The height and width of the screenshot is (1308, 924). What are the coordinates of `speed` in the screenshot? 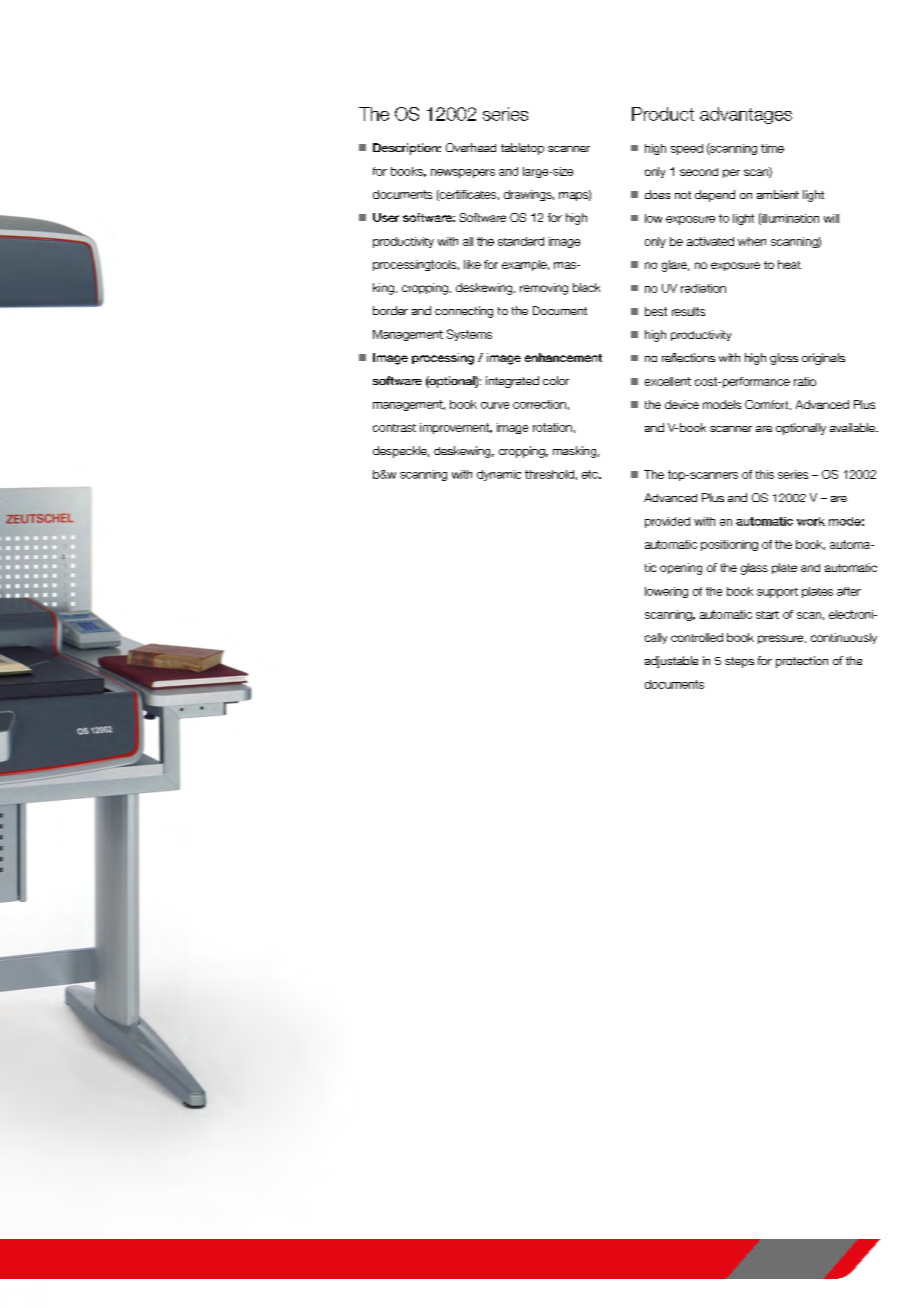 It's located at (687, 149).
